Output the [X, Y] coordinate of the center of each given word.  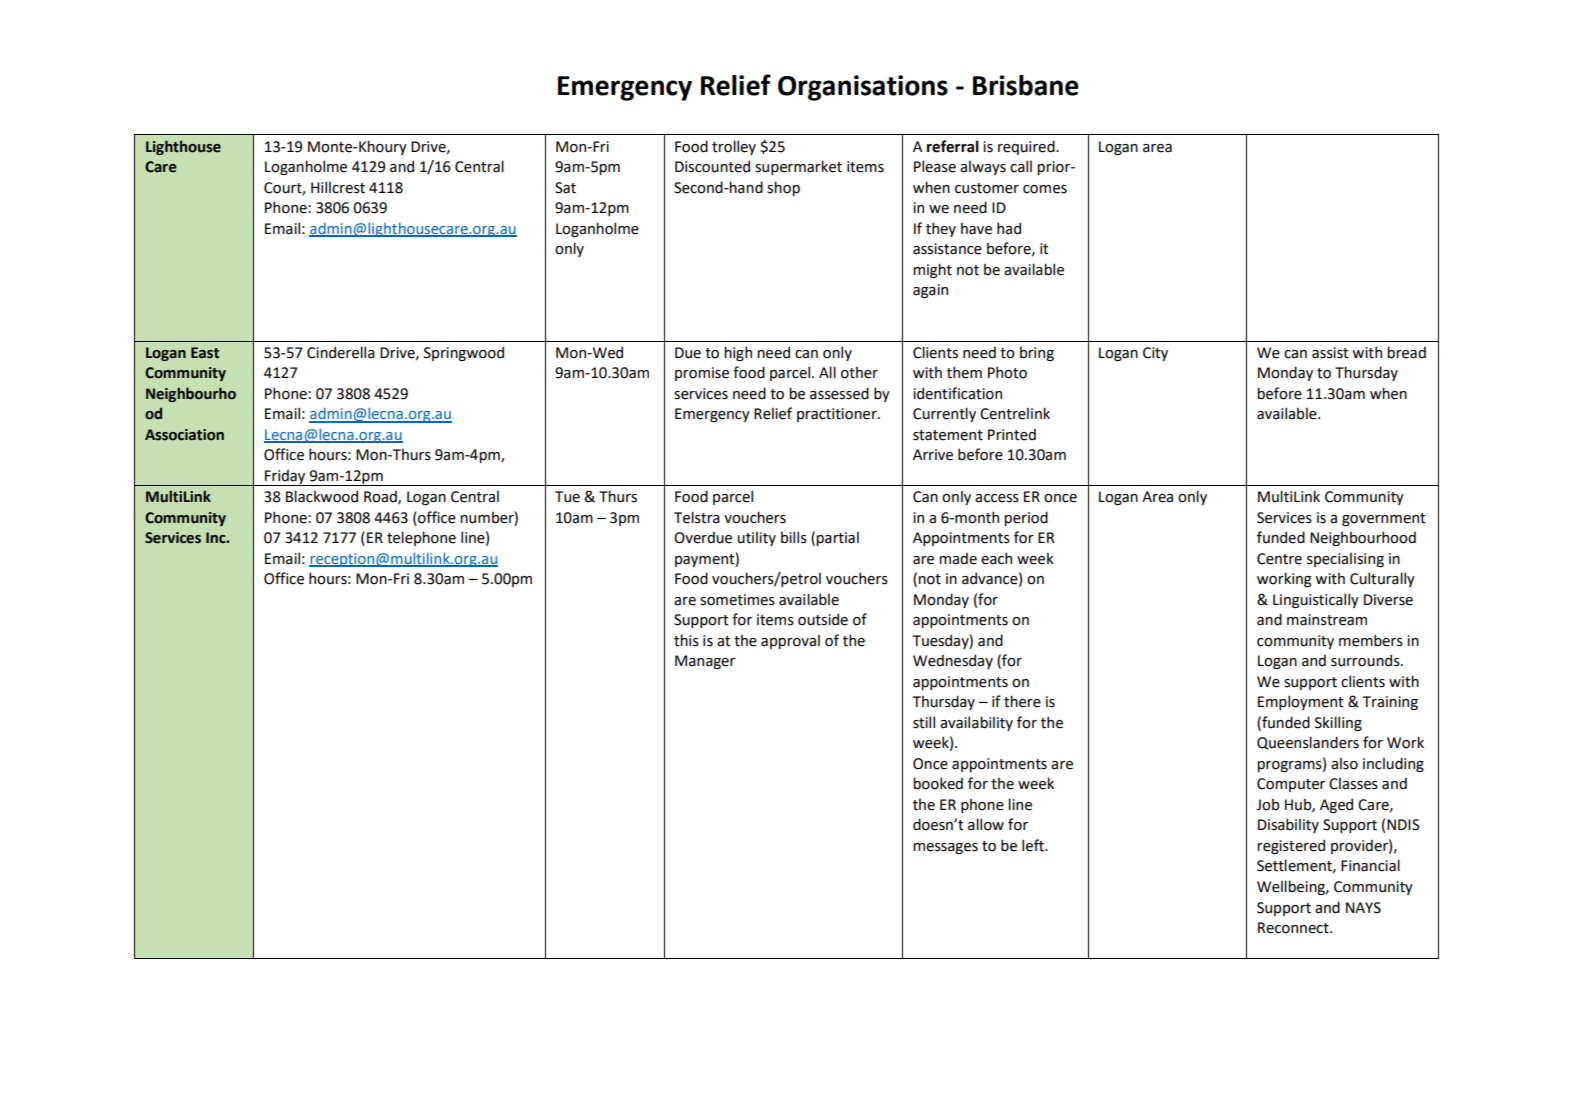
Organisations [863, 88]
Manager [705, 662]
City [1155, 354]
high [738, 353]
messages [945, 848]
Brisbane [1026, 85]
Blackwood [322, 496]
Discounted [712, 166]
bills [794, 537]
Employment [1300, 702]
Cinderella [341, 352]
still [924, 722]
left [1034, 845]
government [1383, 519]
